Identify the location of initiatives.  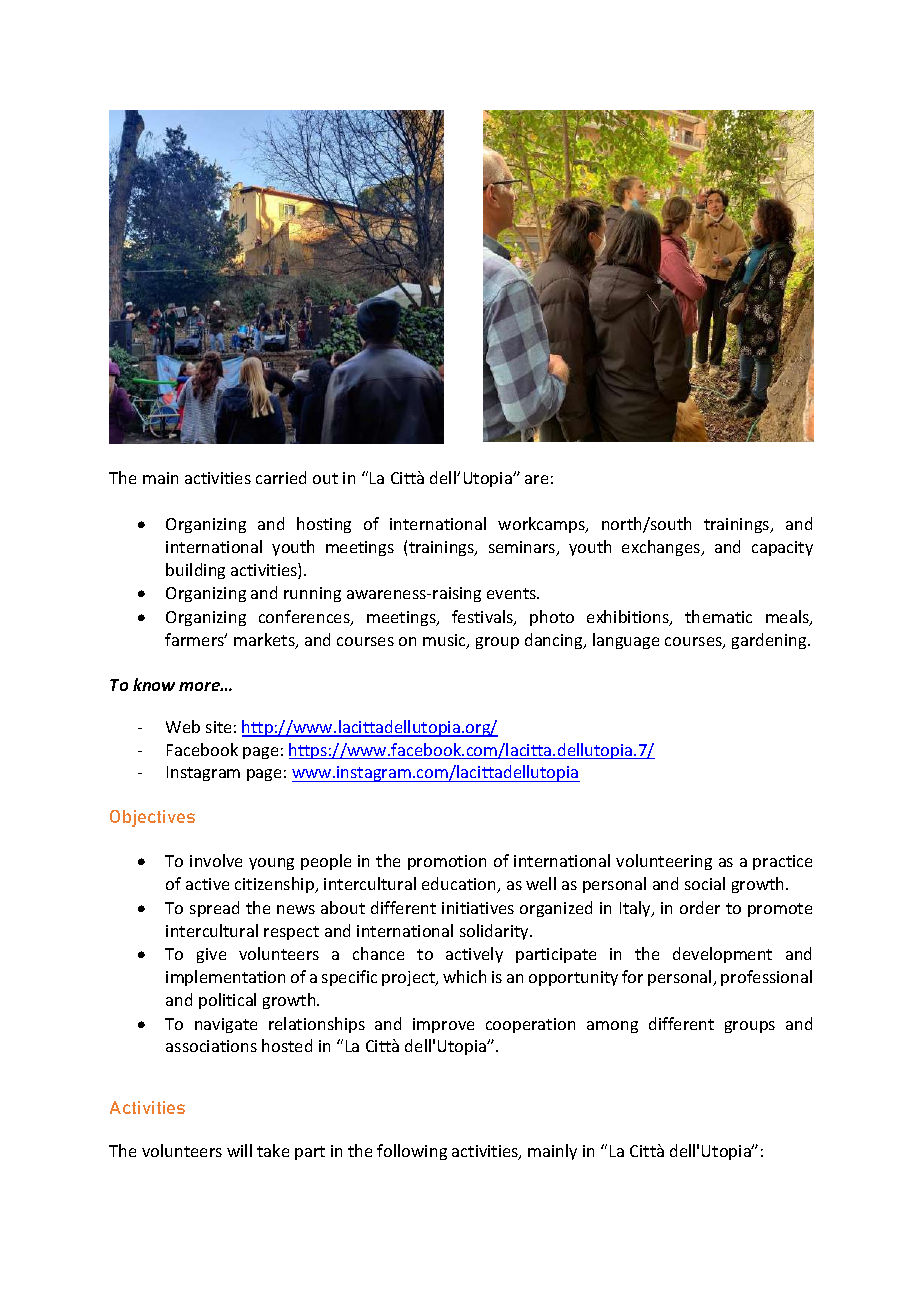
(478, 908).
